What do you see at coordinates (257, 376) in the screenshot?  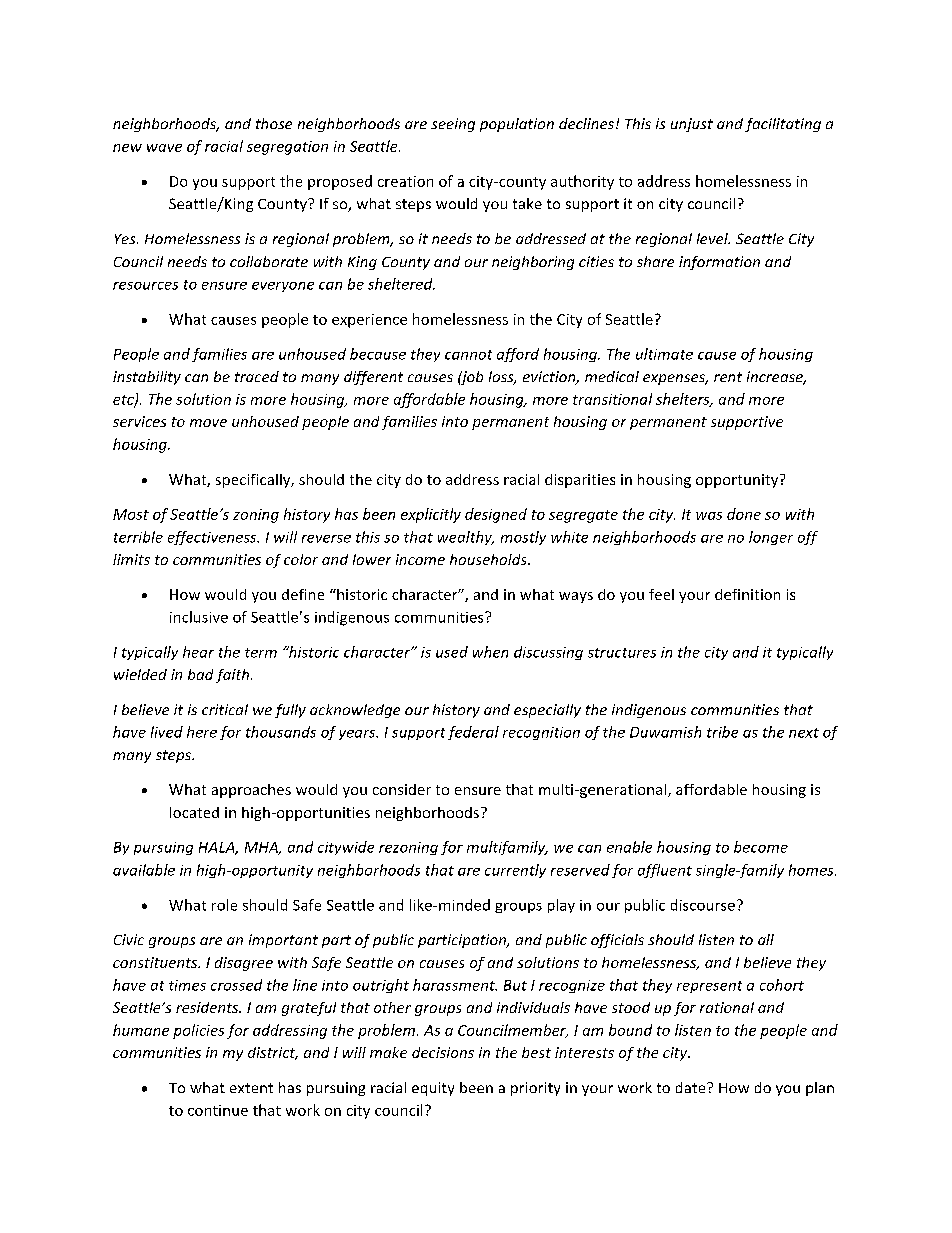 I see `traced` at bounding box center [257, 376].
